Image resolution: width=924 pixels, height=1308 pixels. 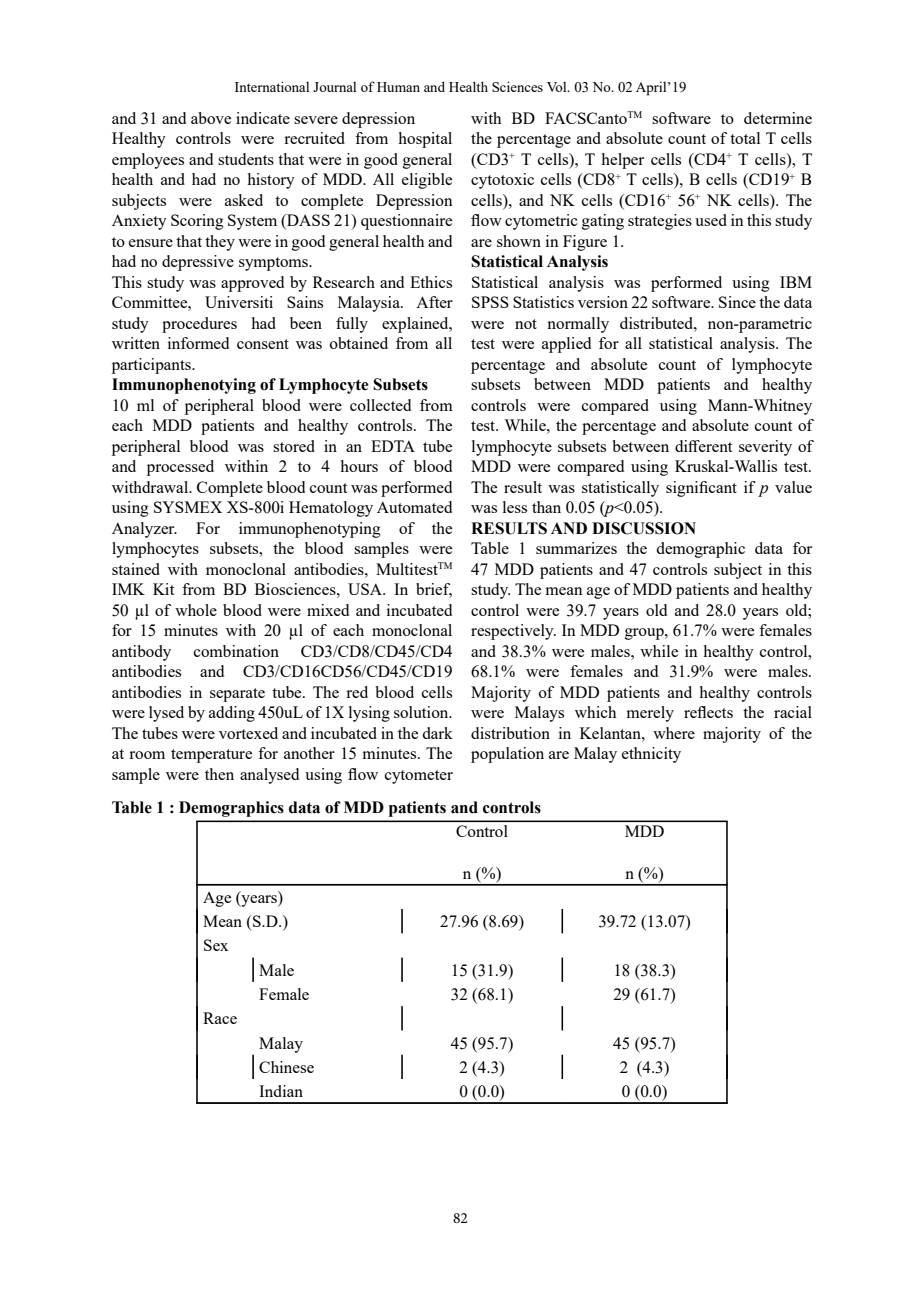 What do you see at coordinates (211, 756) in the screenshot?
I see `temperature` at bounding box center [211, 756].
